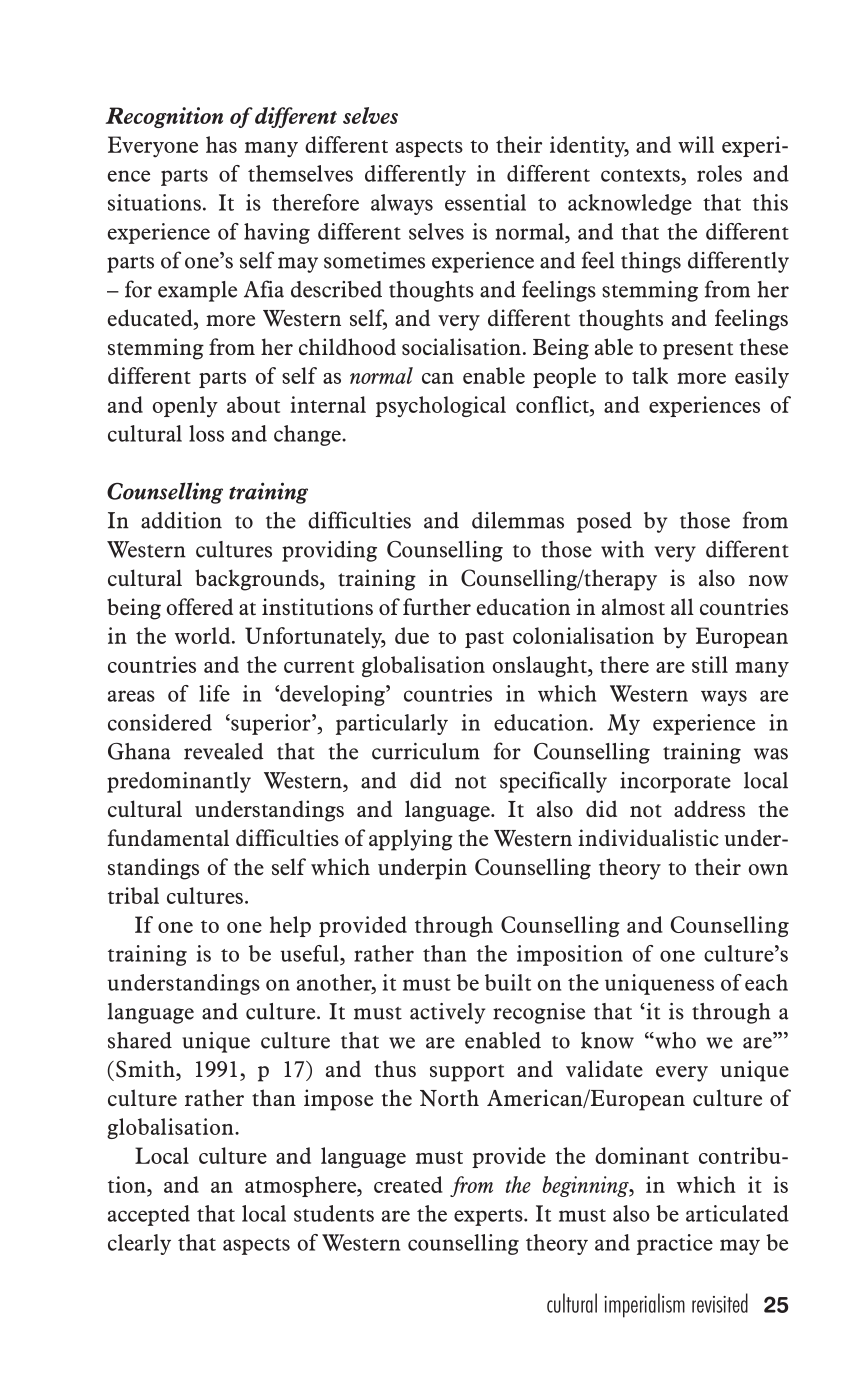  I want to click on actively, so click(447, 1013).
